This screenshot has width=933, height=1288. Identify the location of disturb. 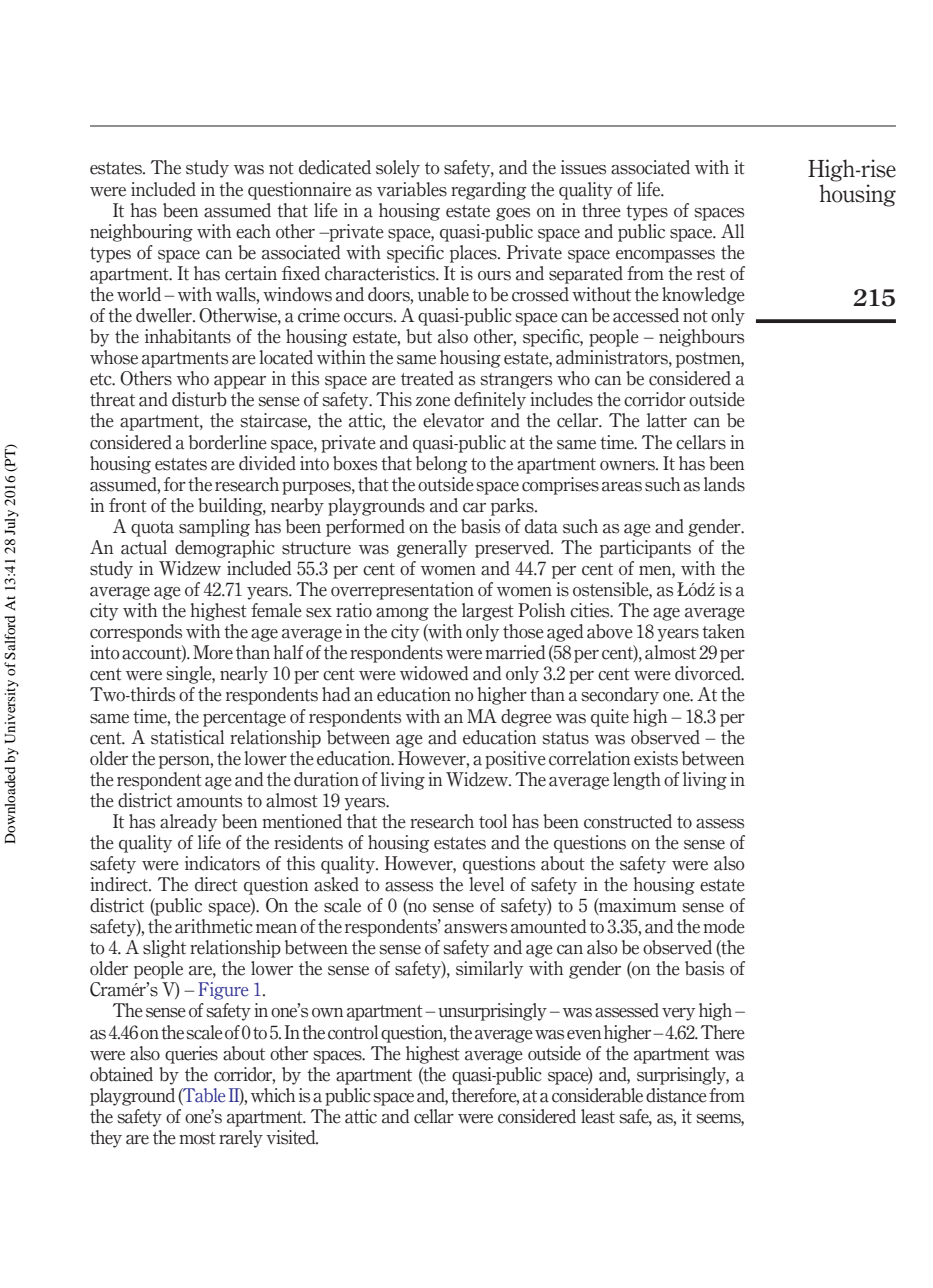
(199, 399).
